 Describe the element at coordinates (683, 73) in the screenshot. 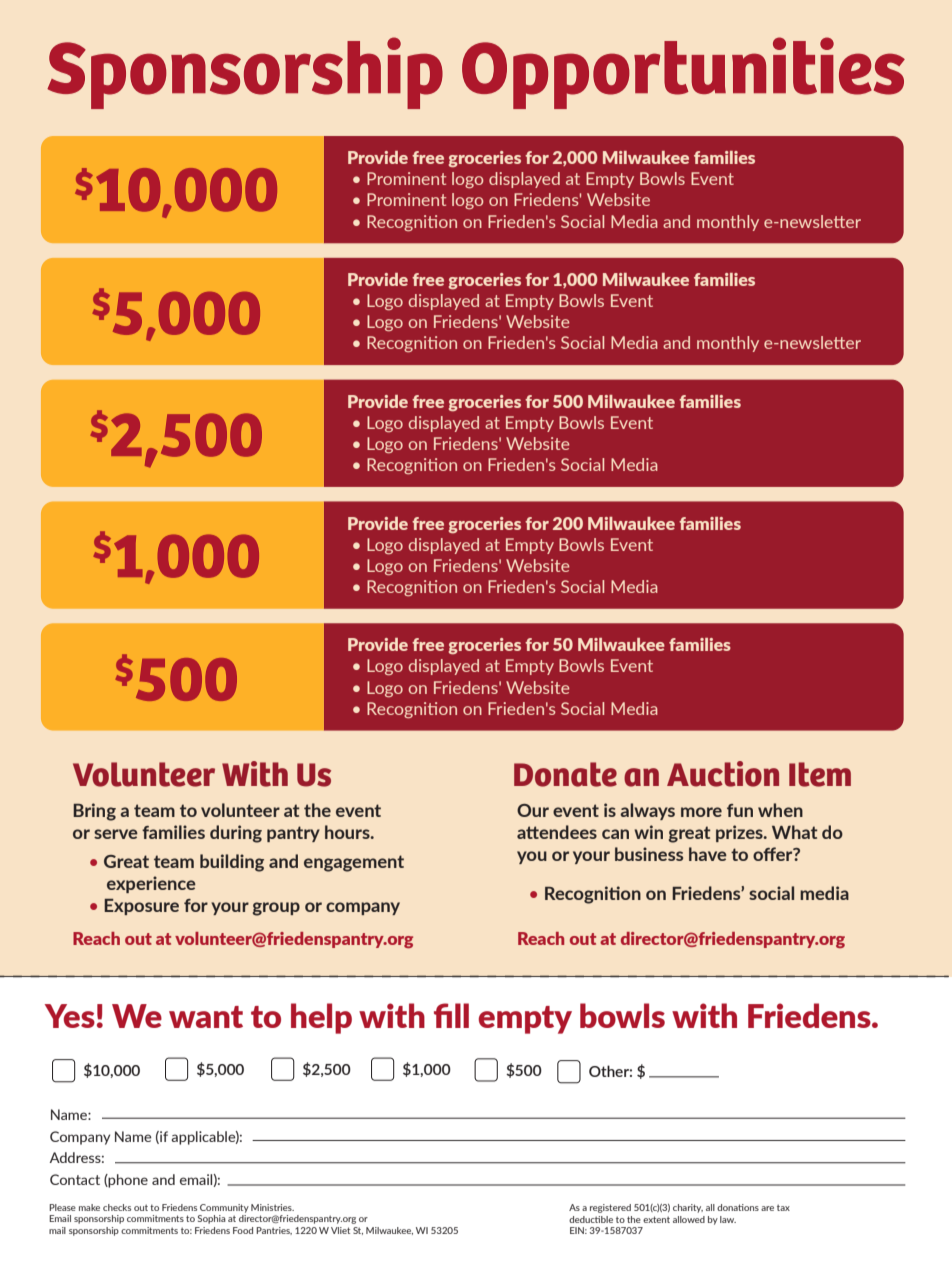

I see `Opportunities` at that location.
